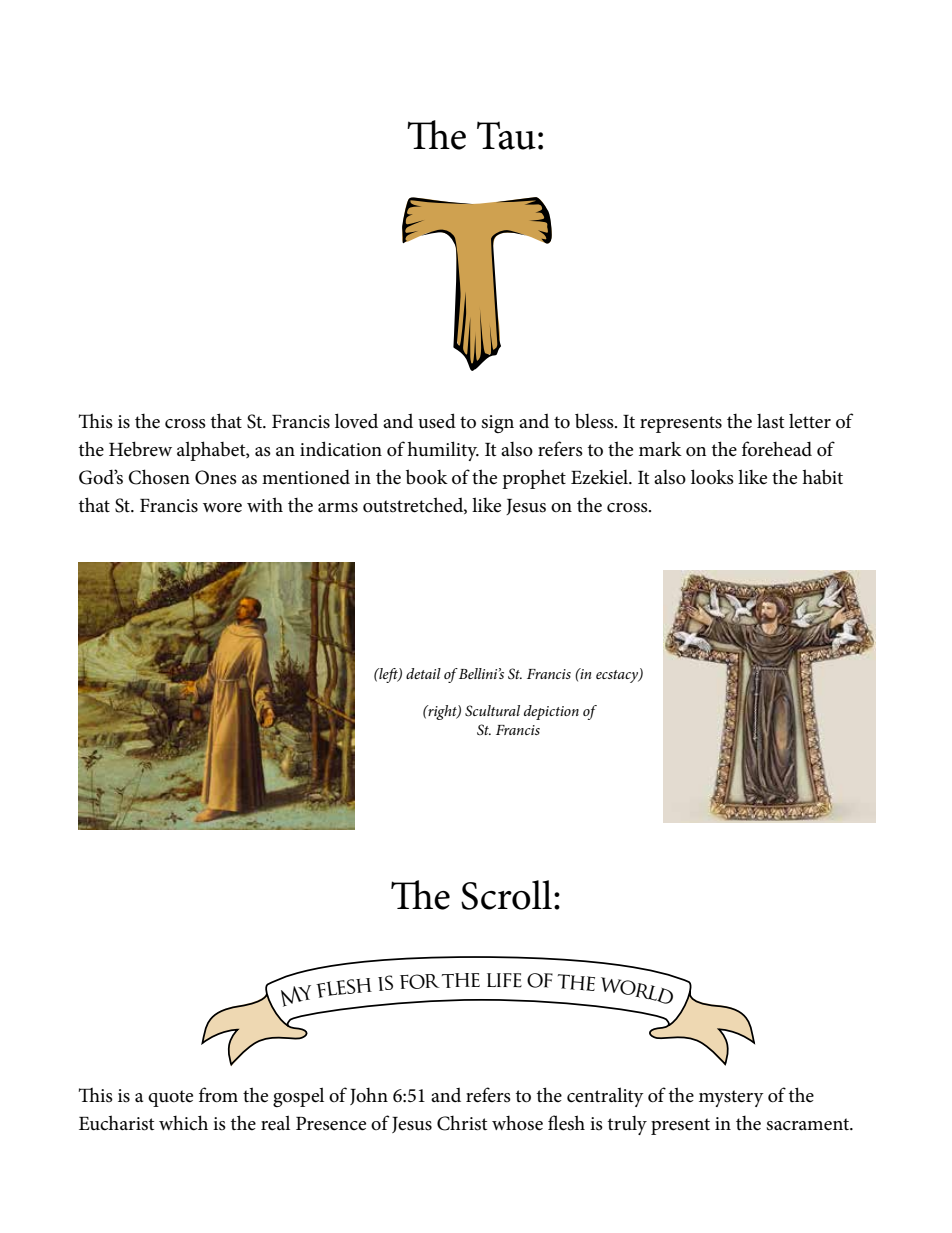 Image resolution: width=952 pixels, height=1233 pixels. I want to click on detail, so click(423, 673).
